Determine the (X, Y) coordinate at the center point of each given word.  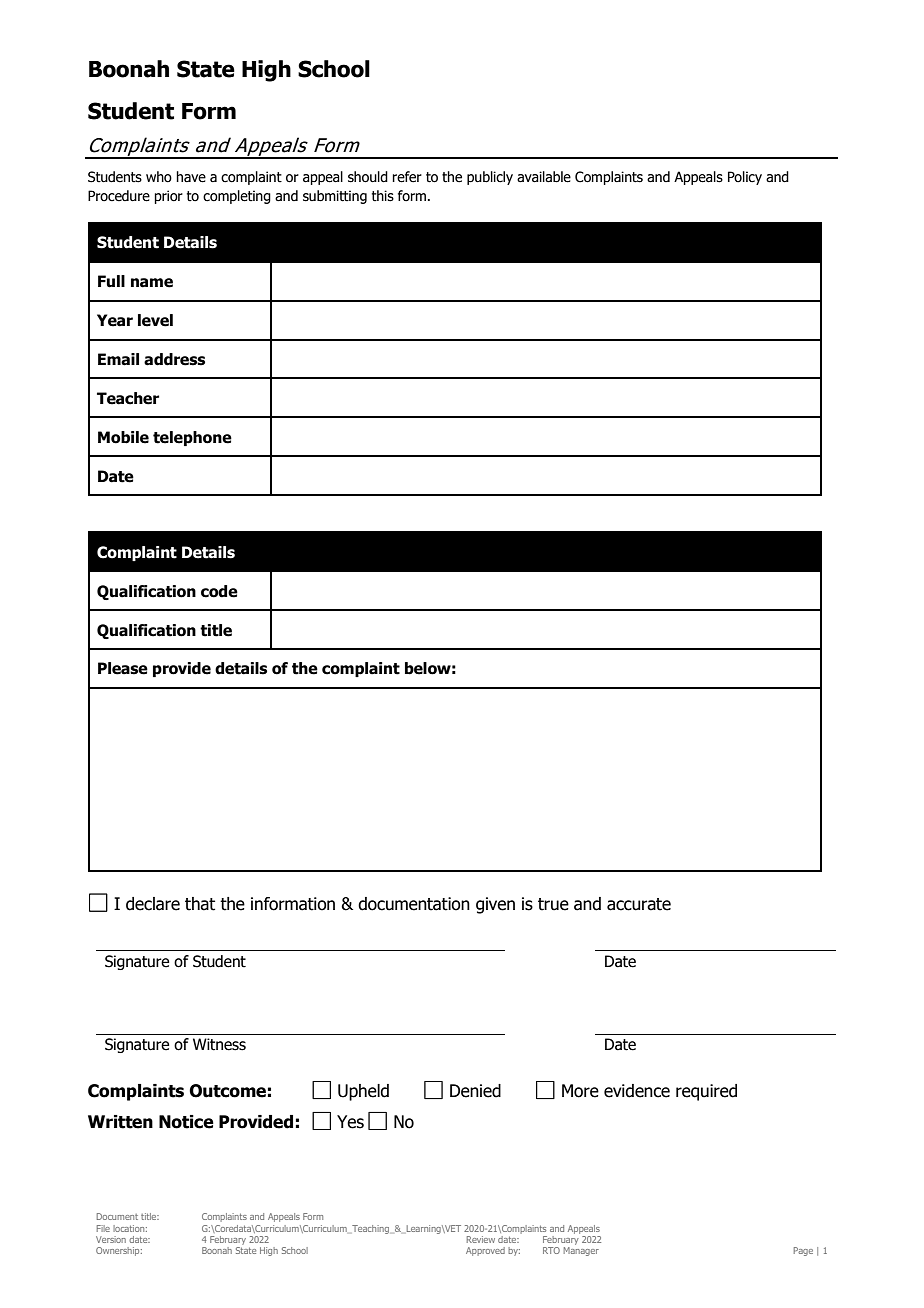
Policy (745, 178)
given (495, 905)
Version (111, 1239)
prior (168, 197)
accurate (639, 904)
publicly (490, 178)
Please (123, 668)
